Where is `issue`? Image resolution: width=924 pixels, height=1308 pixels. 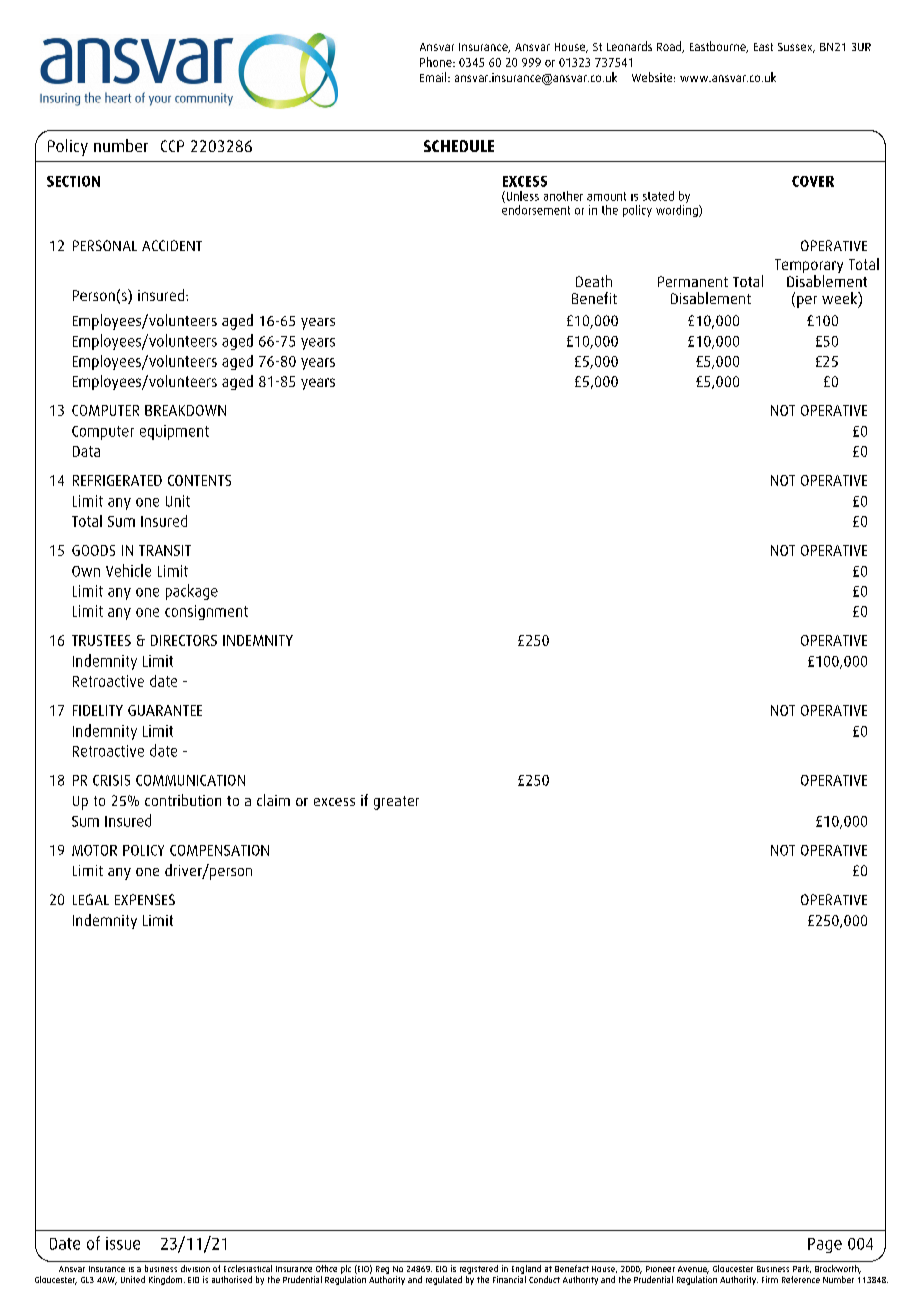
issue is located at coordinates (123, 1243).
